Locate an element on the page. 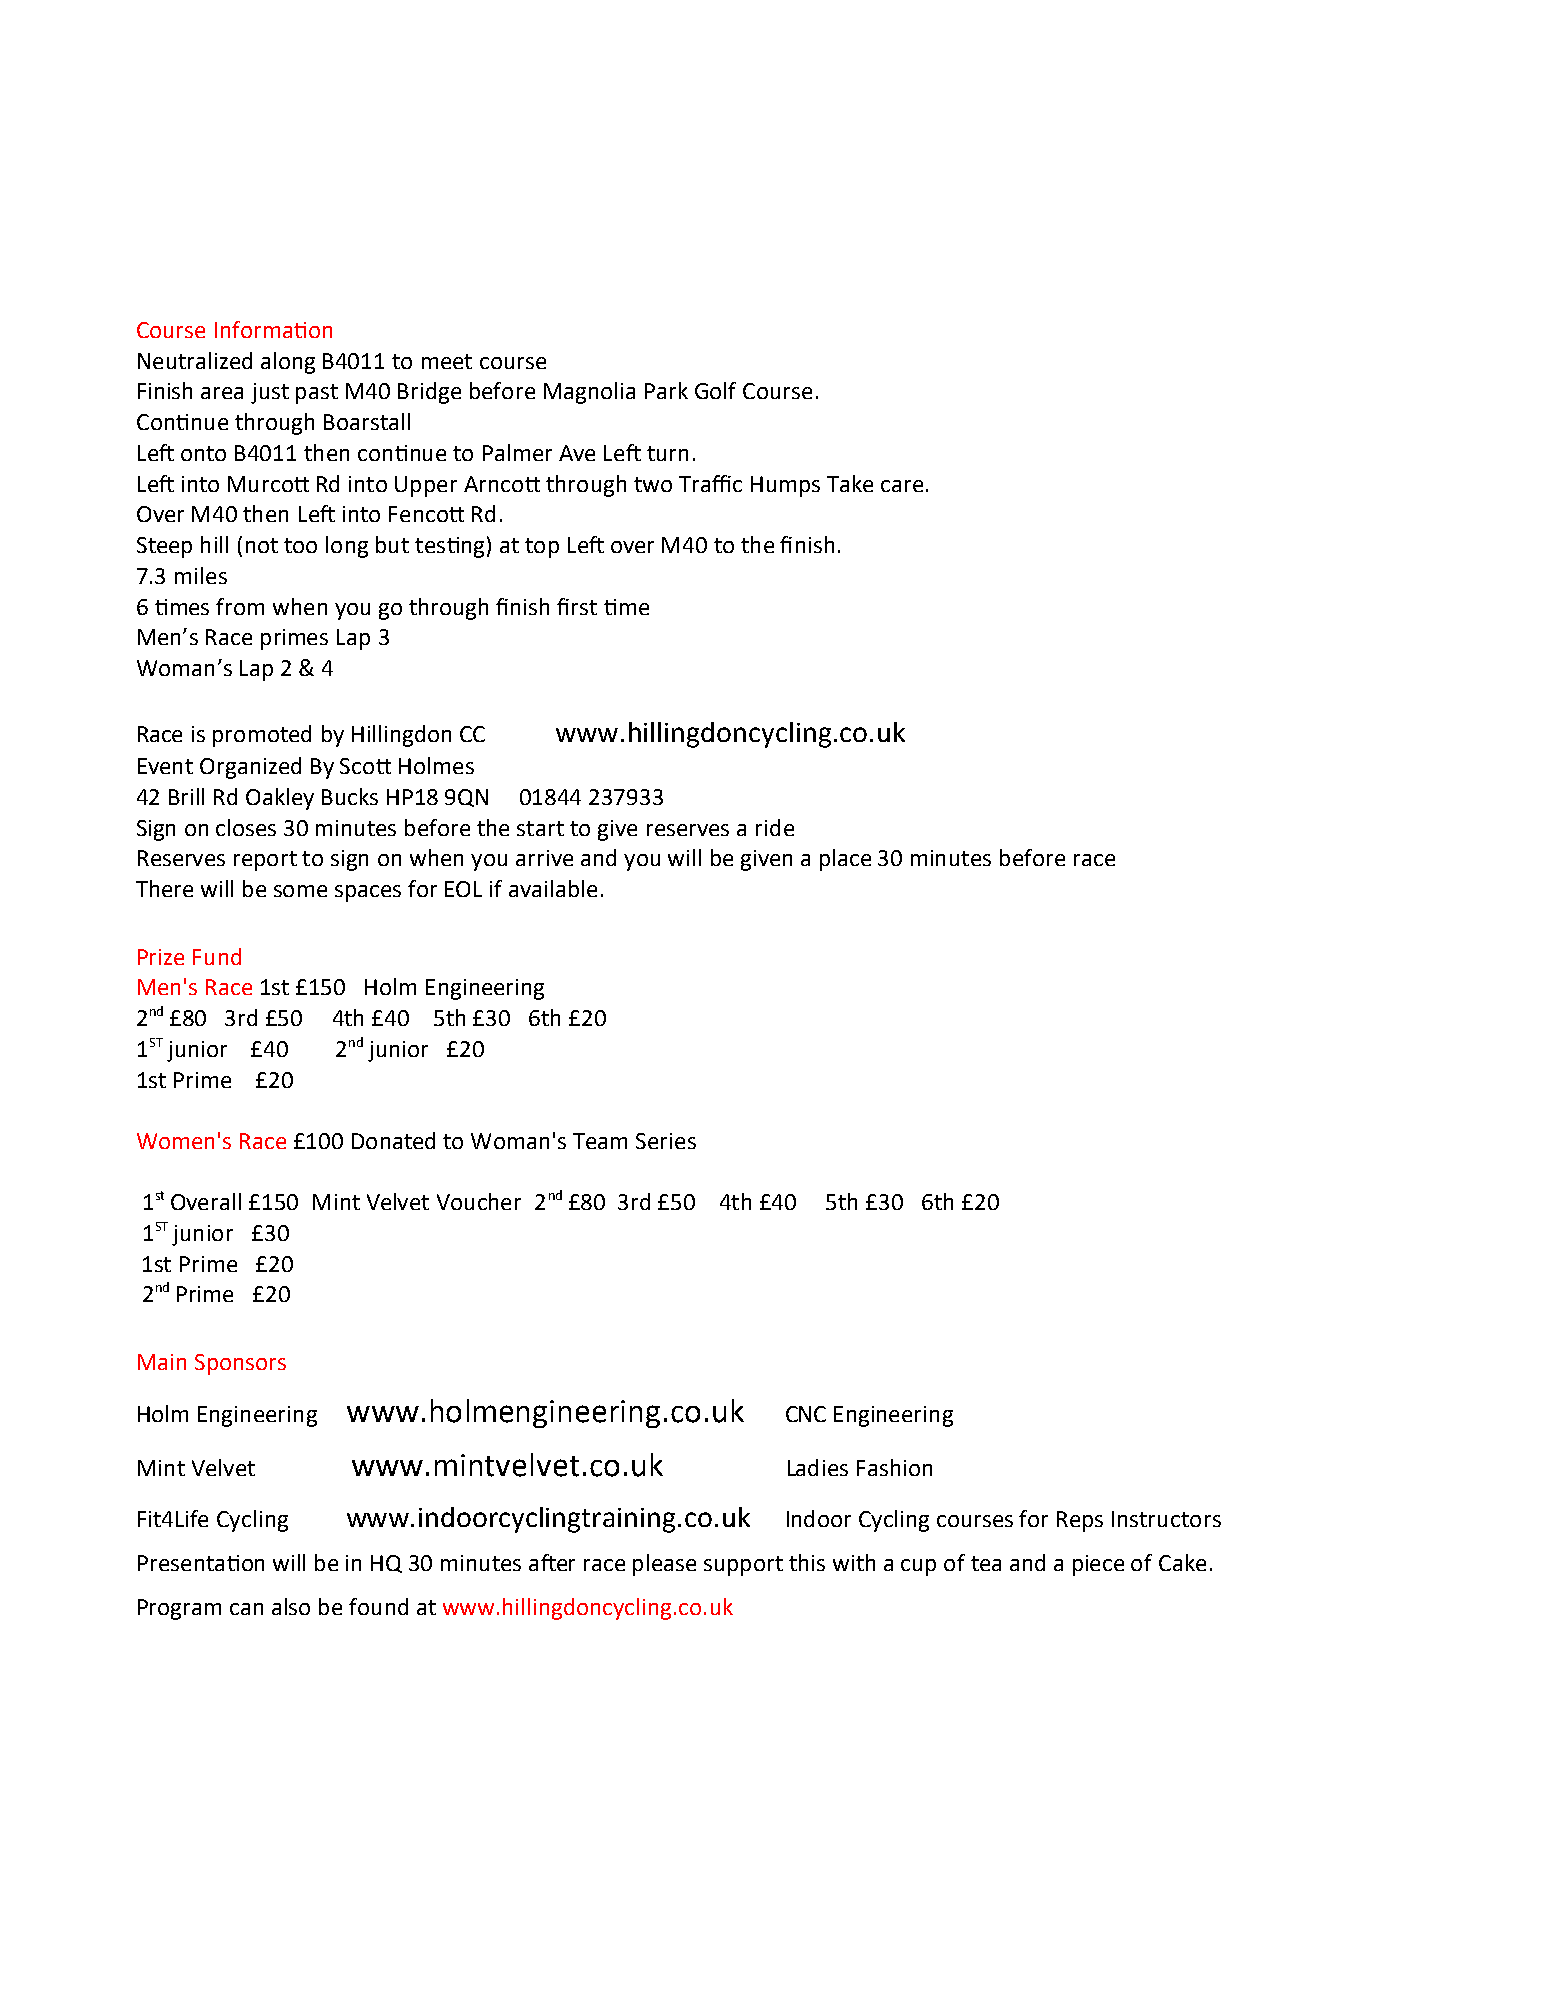 The image size is (1541, 1994). place is located at coordinates (845, 860).
